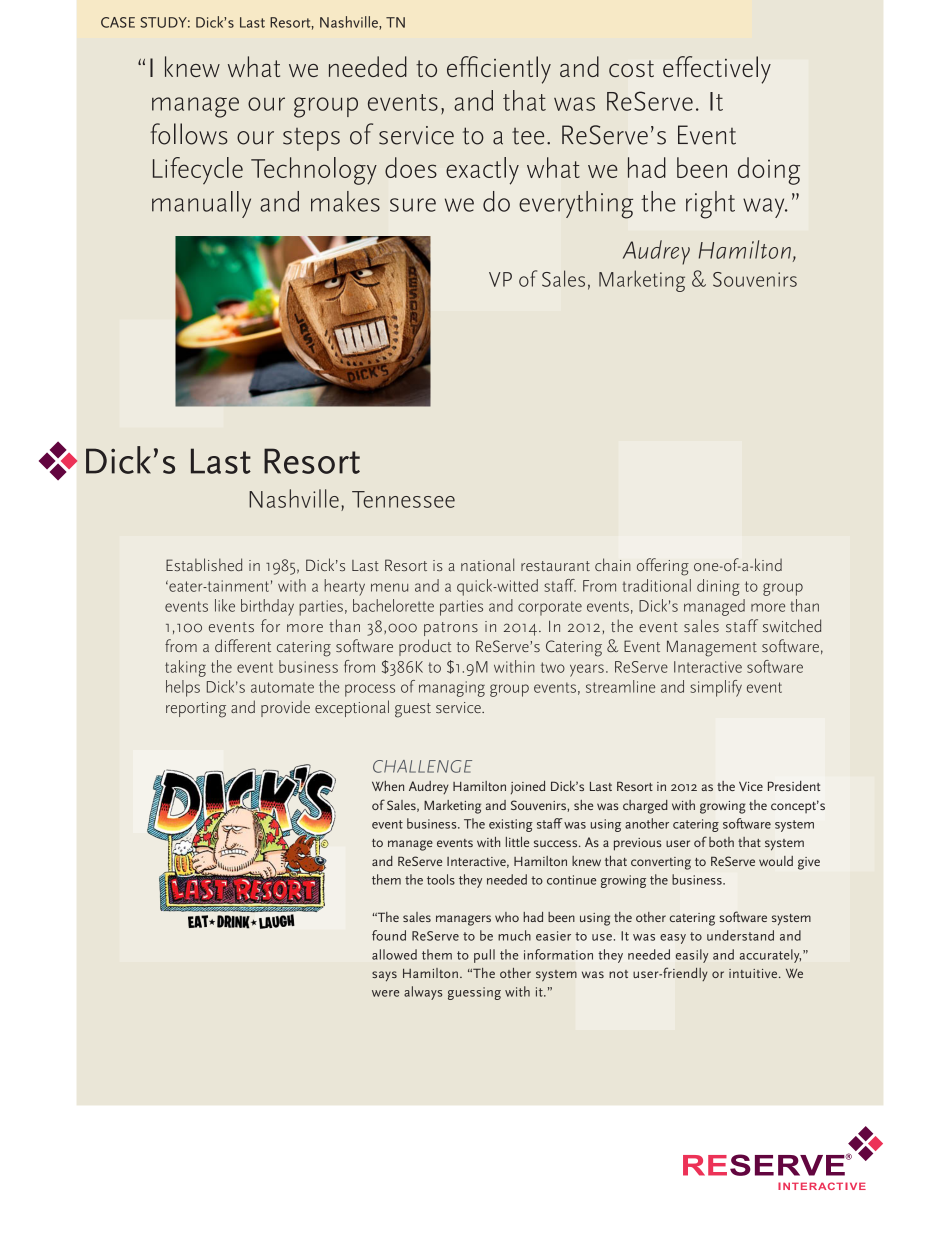 The image size is (952, 1233). Describe the element at coordinates (413, 205) in the screenshot. I see `sure` at that location.
